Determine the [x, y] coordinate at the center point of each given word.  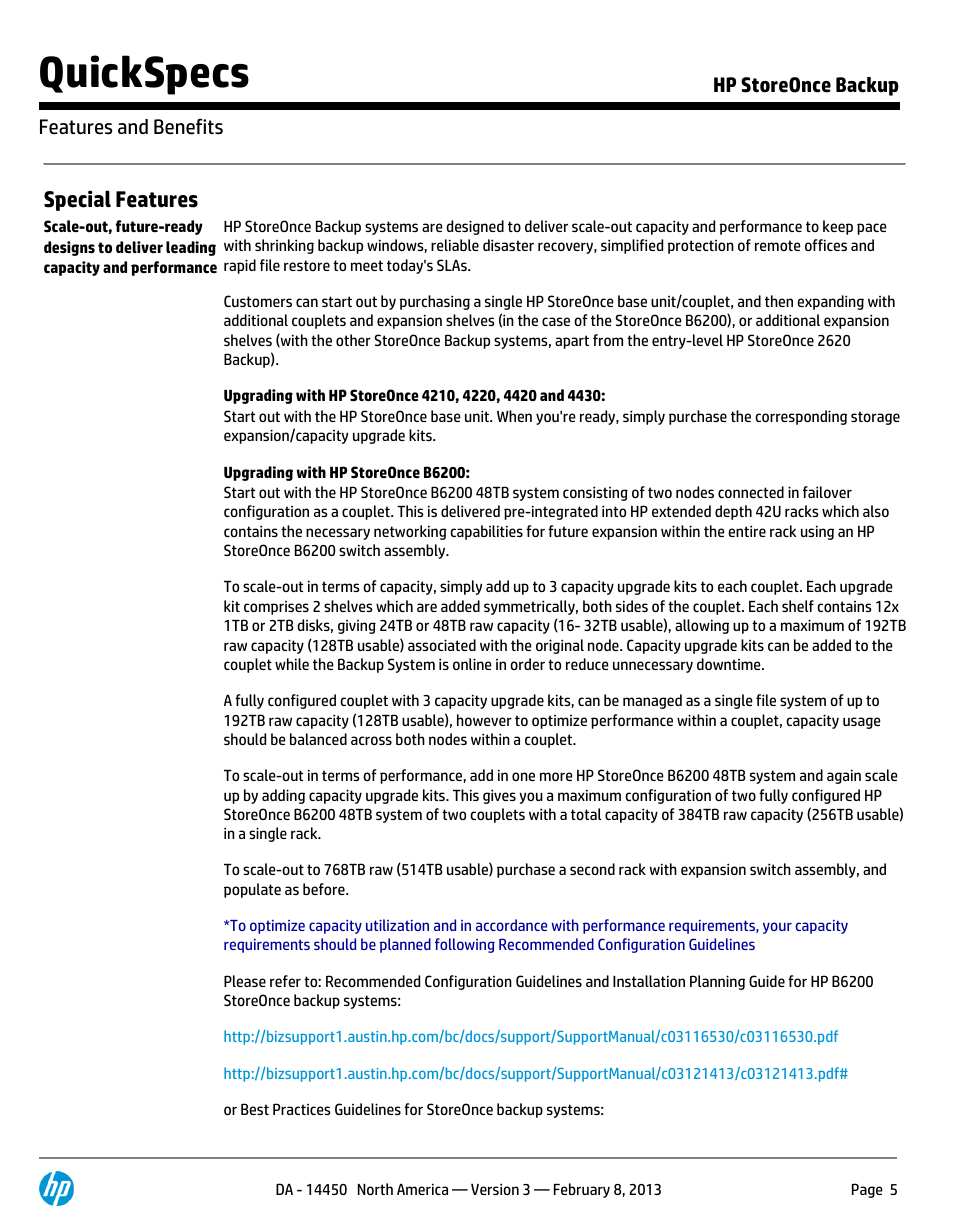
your [777, 928]
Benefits [188, 126]
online [472, 664]
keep [838, 227]
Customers [258, 301]
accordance [511, 925]
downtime [730, 664]
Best [255, 1109]
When [514, 416]
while [292, 664]
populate [252, 890]
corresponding [801, 417]
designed [475, 227]
